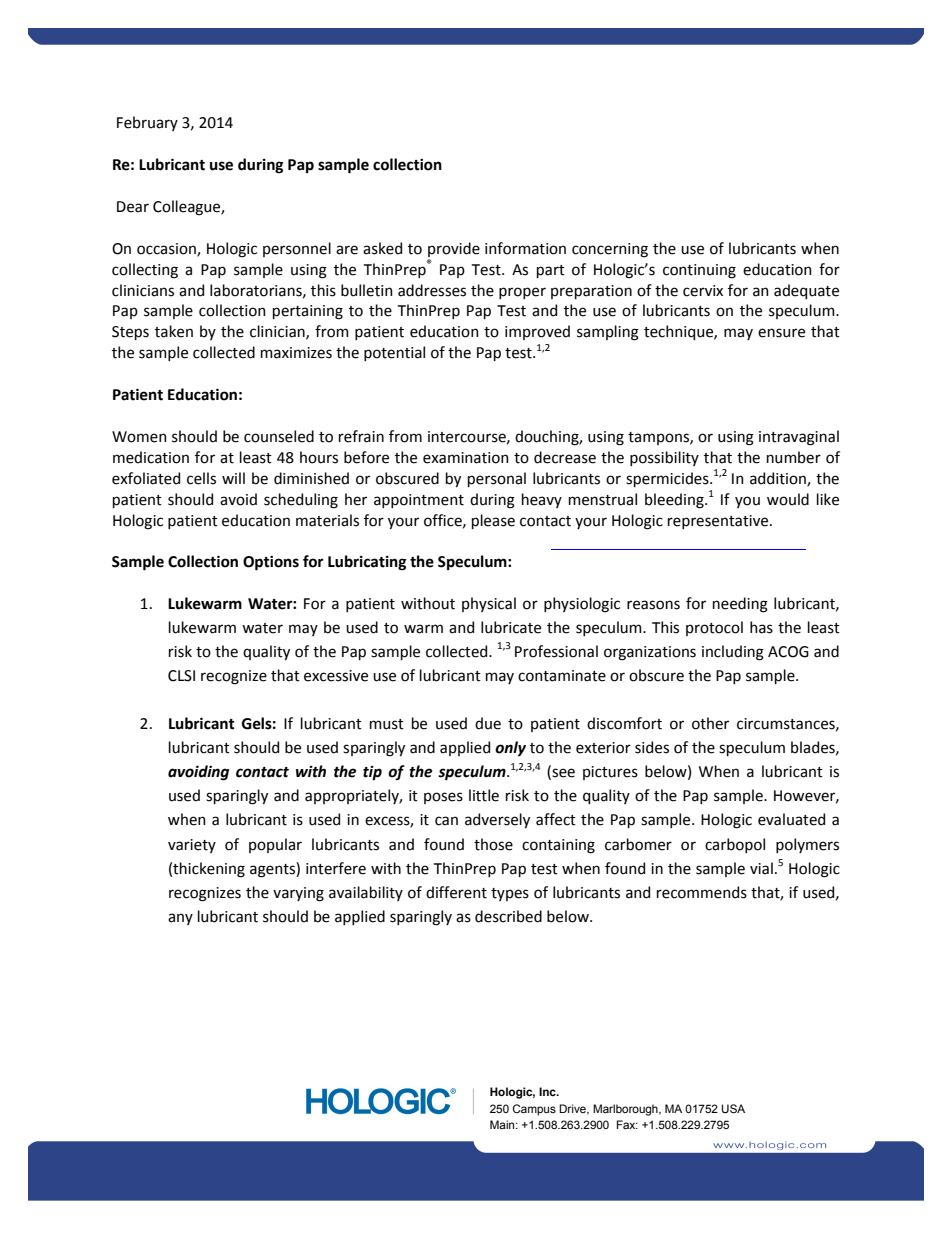 The width and height of the document is (952, 1233). Describe the element at coordinates (699, 271) in the document. I see `continuing` at that location.
